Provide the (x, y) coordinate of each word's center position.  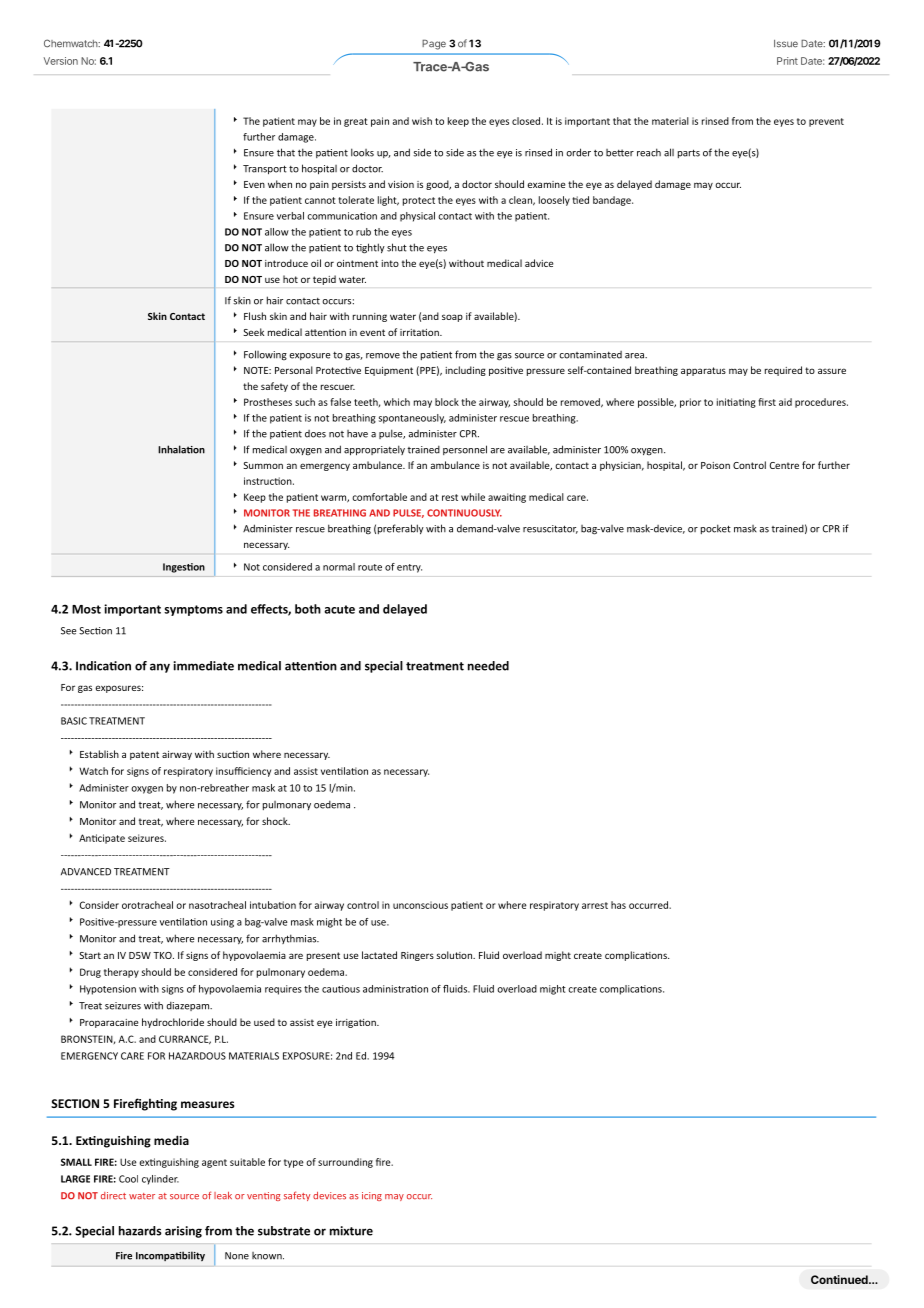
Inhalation (181, 449)
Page (434, 44)
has (618, 905)
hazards (140, 1231)
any (160, 668)
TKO (163, 955)
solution (455, 955)
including (466, 371)
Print (787, 61)
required (783, 371)
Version (61, 61)
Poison (715, 465)
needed (488, 666)
